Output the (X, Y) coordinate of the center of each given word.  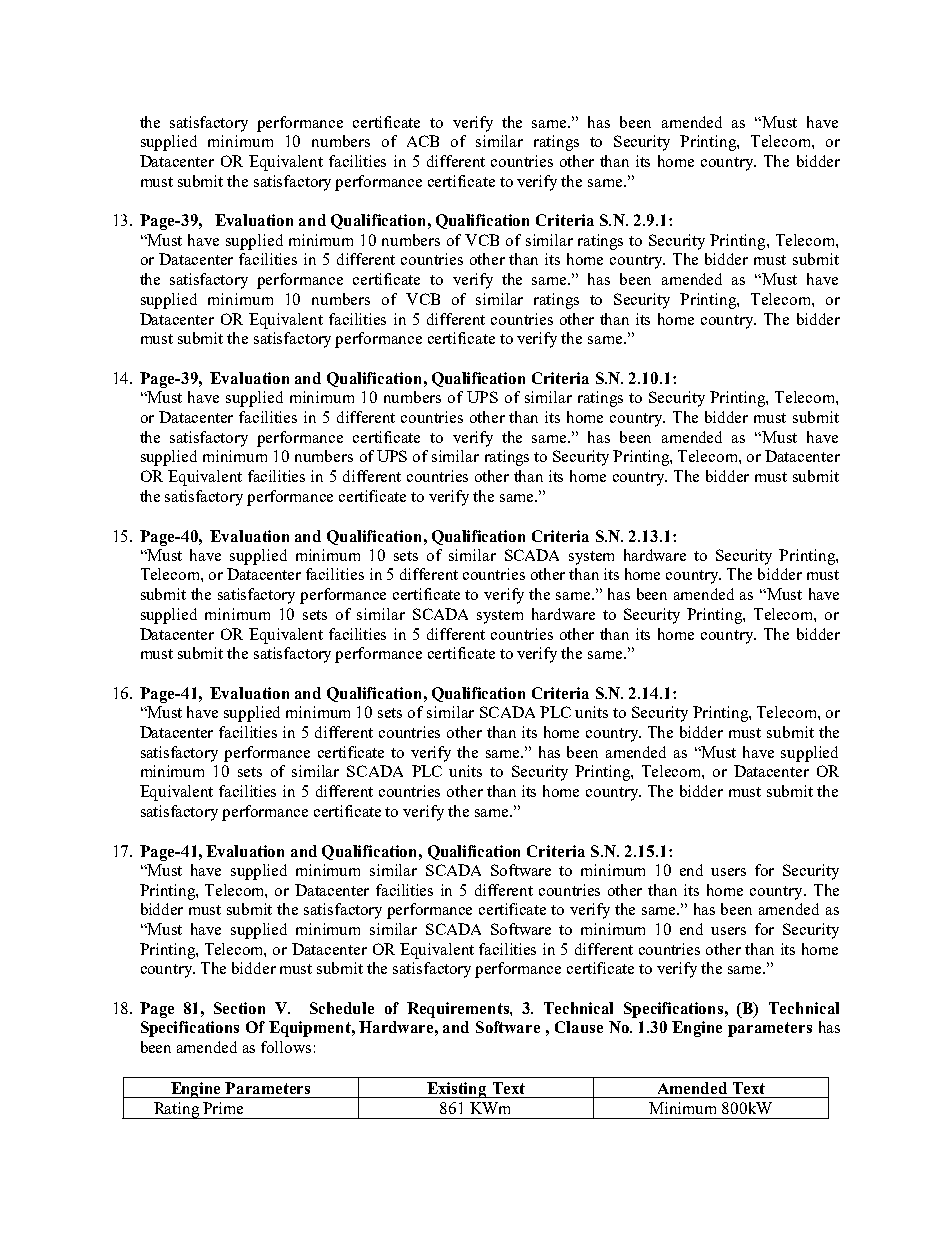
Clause (579, 1027)
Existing (457, 1090)
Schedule (342, 1008)
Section (239, 1008)
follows (286, 1047)
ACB (423, 141)
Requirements (459, 1010)
